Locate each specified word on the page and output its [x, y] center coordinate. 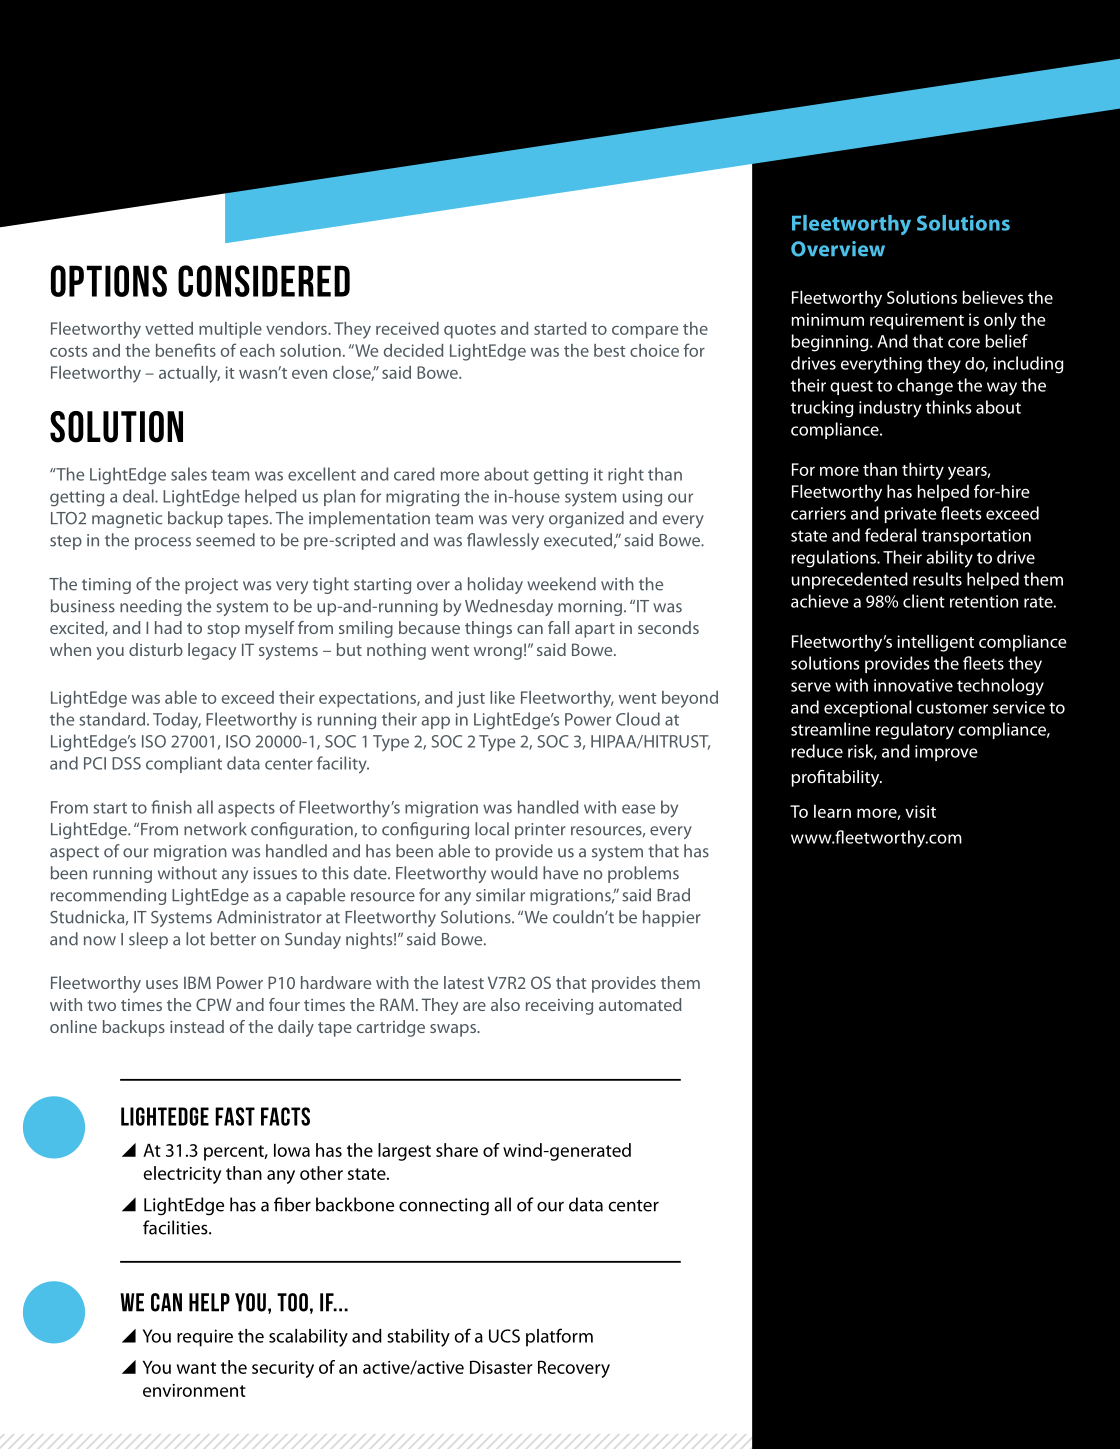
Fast [235, 1116]
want [196, 1368]
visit [920, 811]
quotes [470, 331]
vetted [169, 328]
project [211, 586]
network [215, 829]
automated [640, 1004]
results [937, 579]
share [457, 1150]
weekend [561, 584]
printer [540, 831]
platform [559, 1337]
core [964, 343]
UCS [504, 1336]
